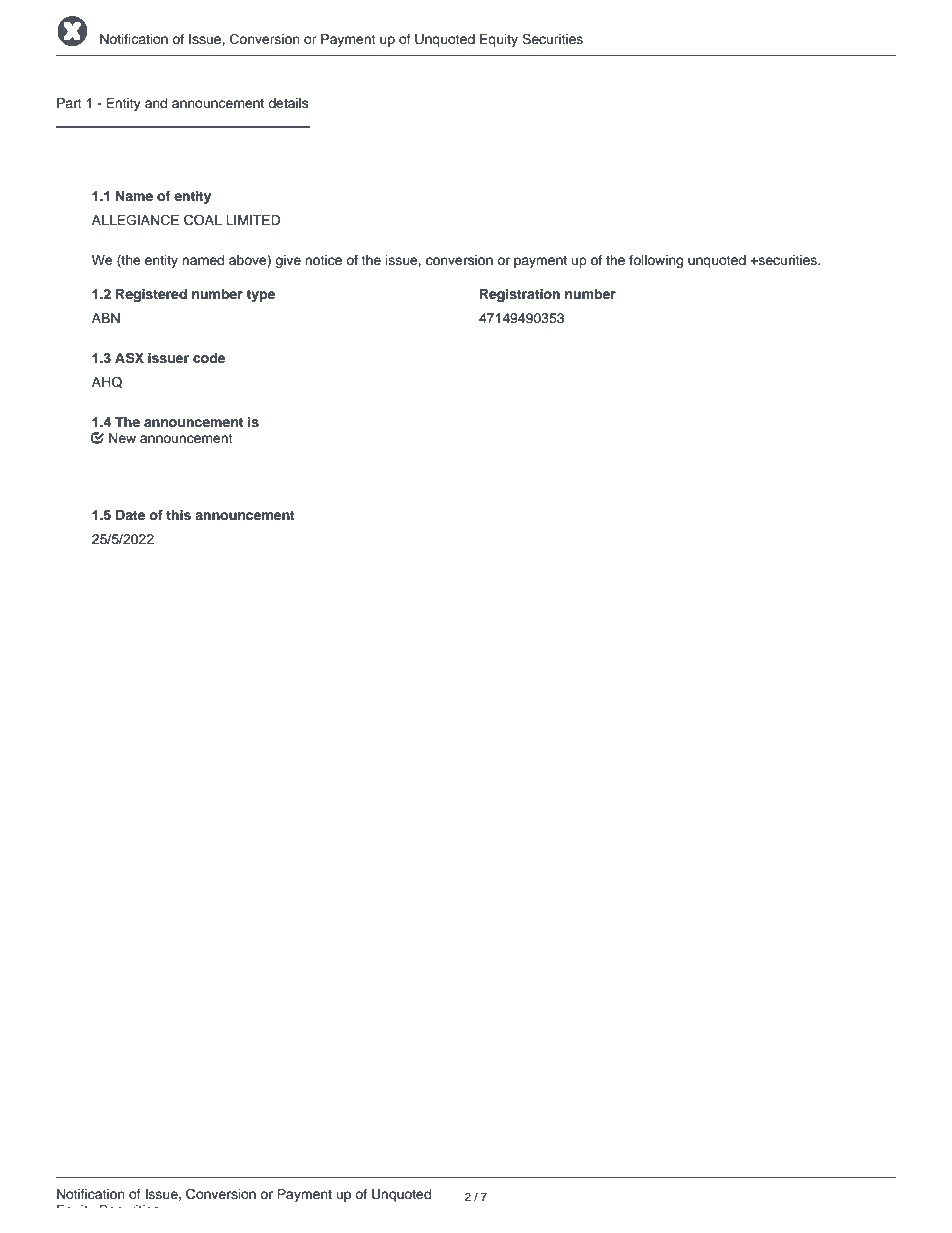 The height and width of the document is (1233, 952). I want to click on this, so click(178, 515).
